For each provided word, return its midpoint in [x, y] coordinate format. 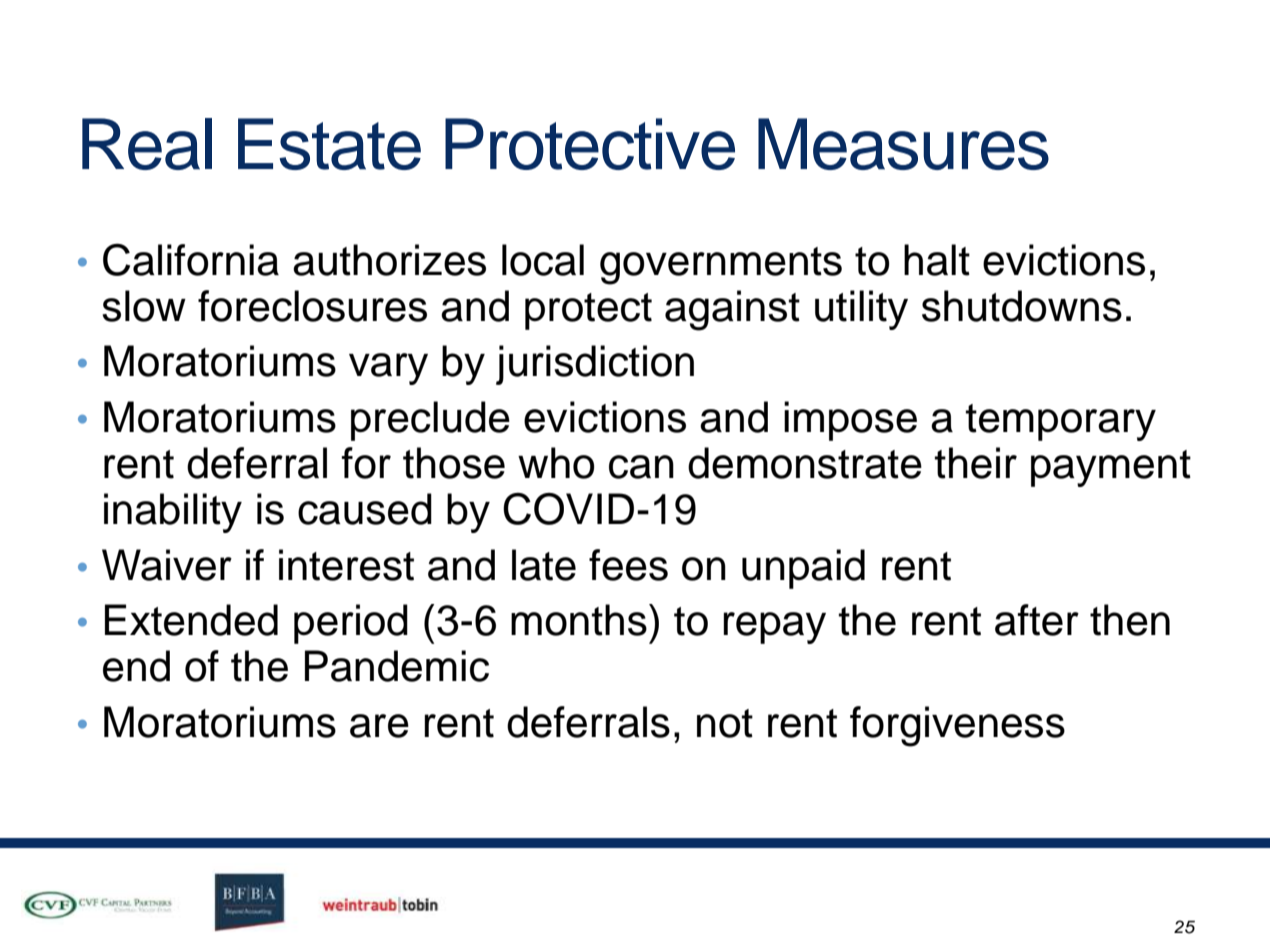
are [379, 726]
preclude [430, 421]
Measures [903, 144]
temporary [1060, 422]
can [641, 467]
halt [937, 260]
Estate [329, 144]
